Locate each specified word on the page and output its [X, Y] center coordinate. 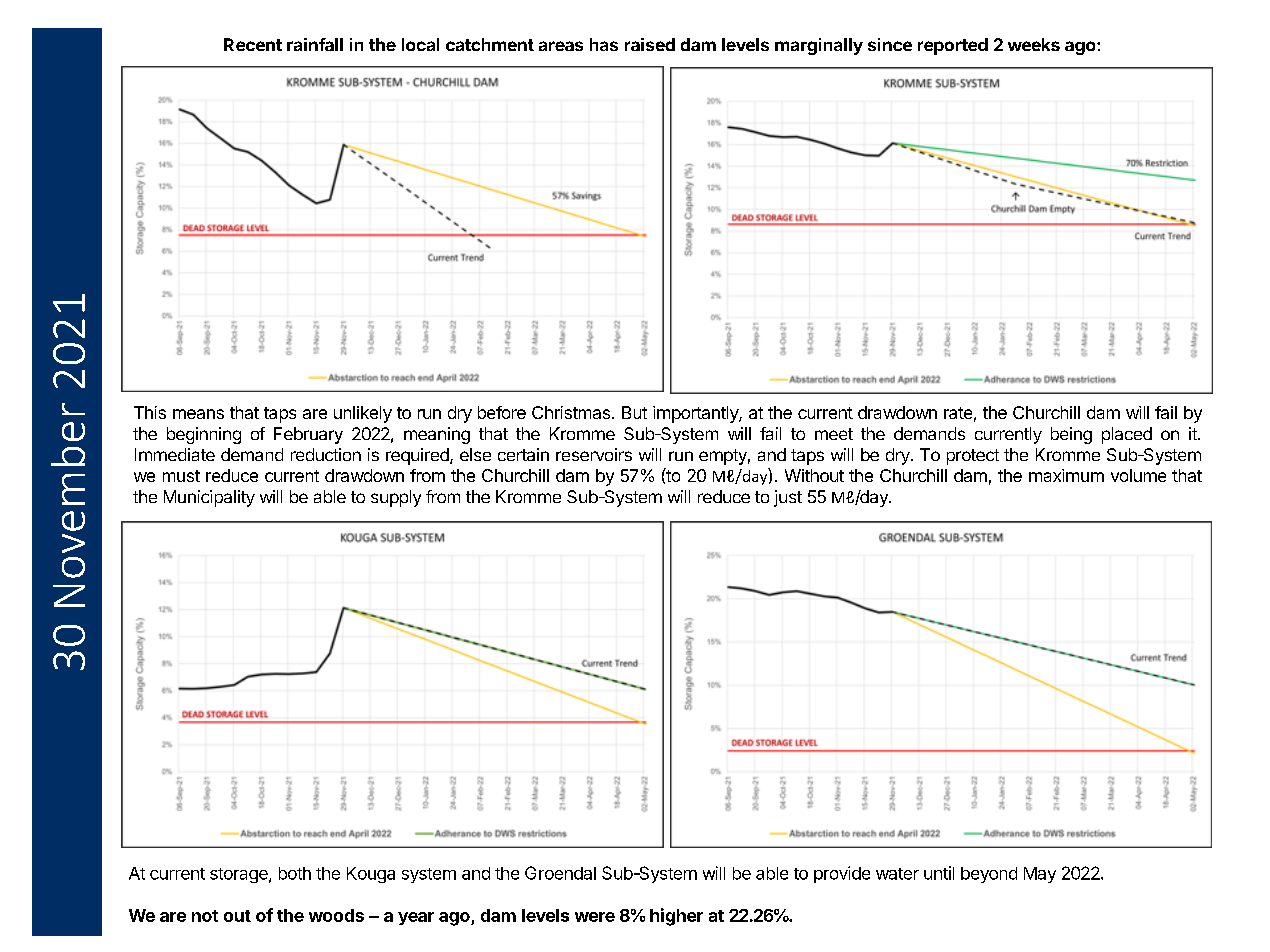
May [1040, 875]
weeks [1034, 44]
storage [240, 875]
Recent [253, 44]
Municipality [209, 498]
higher [676, 917]
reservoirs [594, 454]
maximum [1066, 475]
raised [650, 44]
